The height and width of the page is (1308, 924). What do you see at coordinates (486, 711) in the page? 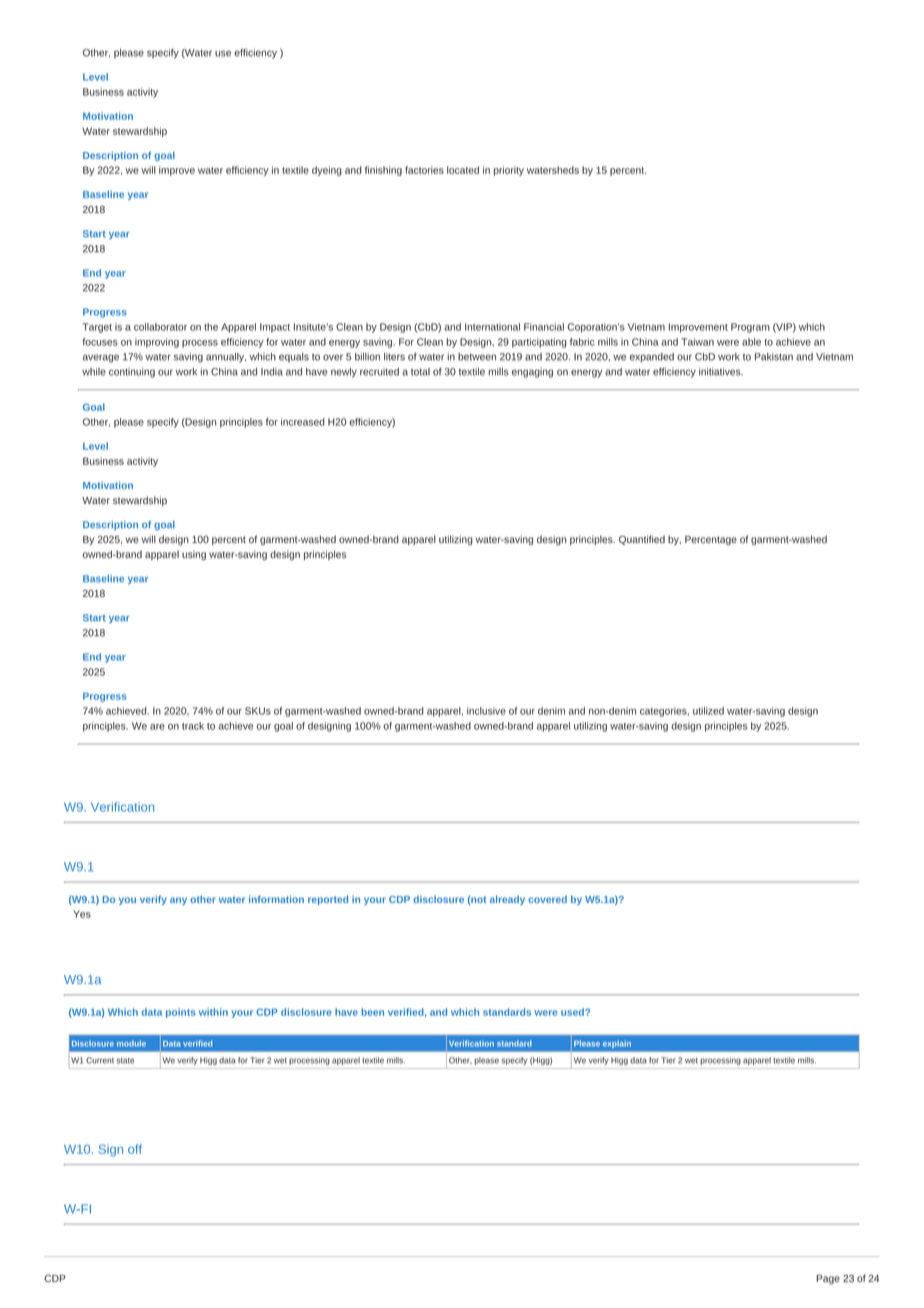
I see `inclusive` at bounding box center [486, 711].
